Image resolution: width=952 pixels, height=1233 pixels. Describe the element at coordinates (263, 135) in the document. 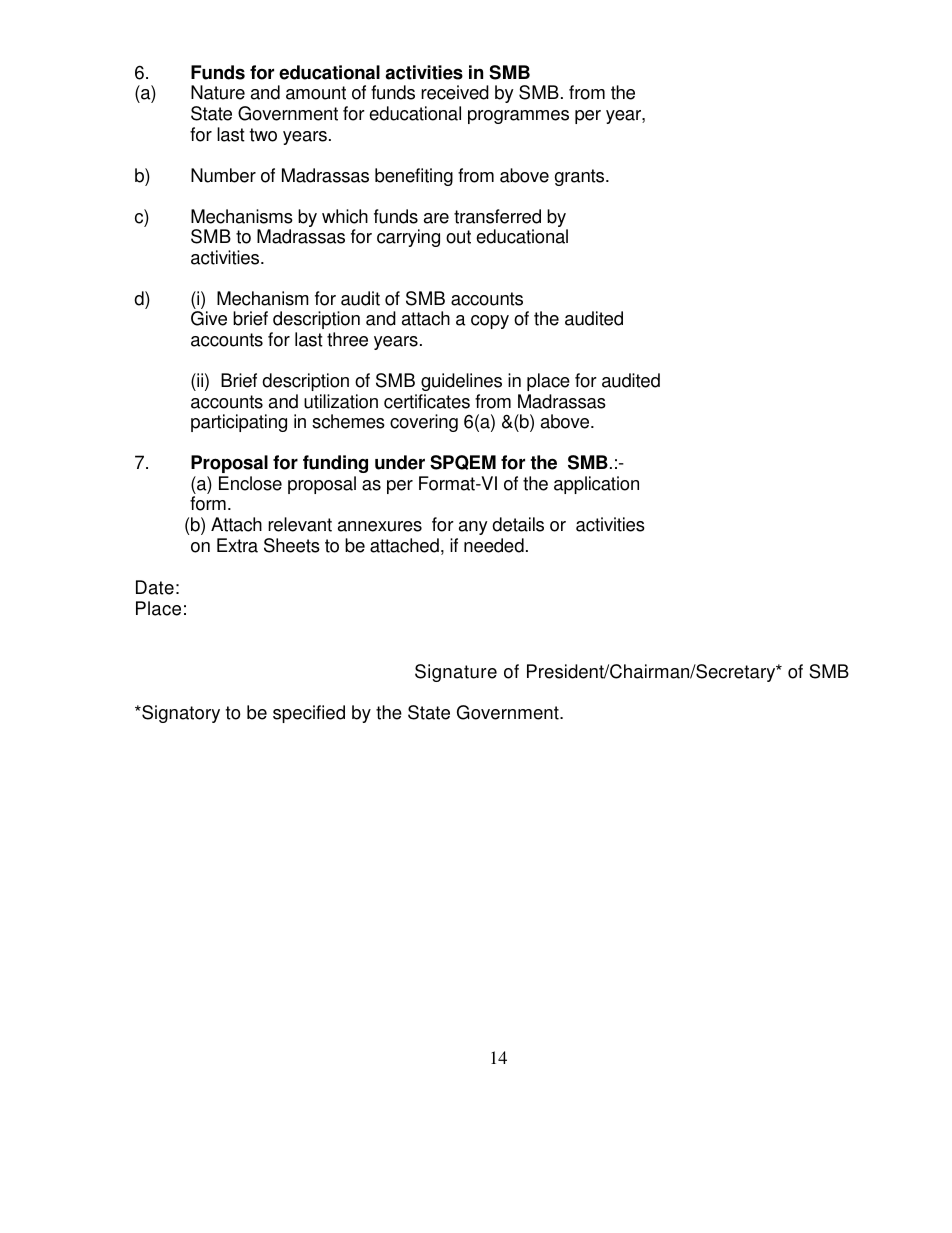

I see `two` at that location.
